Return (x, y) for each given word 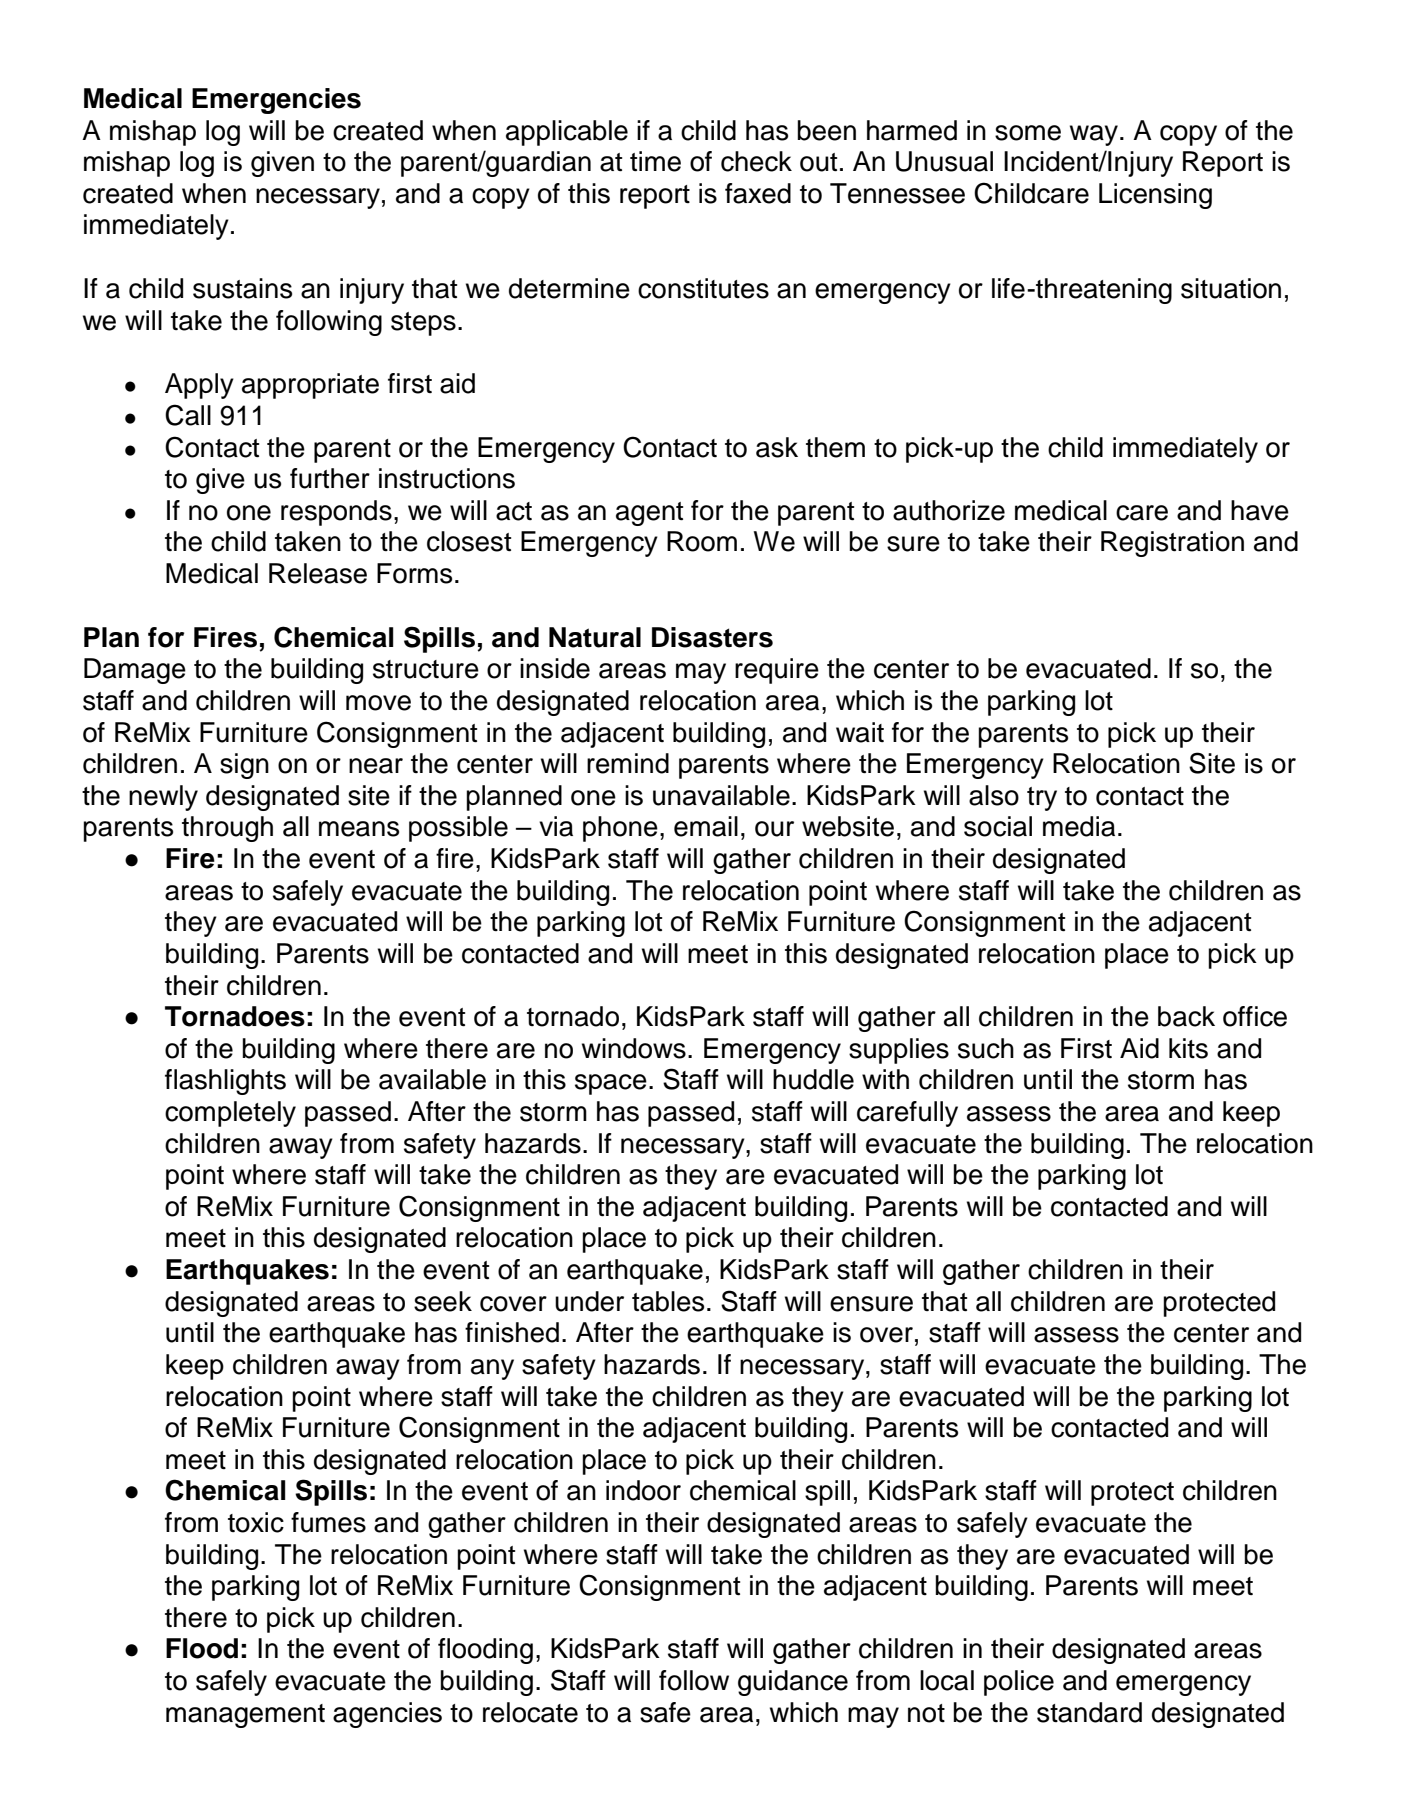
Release (318, 573)
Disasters (712, 637)
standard (1089, 1712)
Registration (1172, 544)
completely (230, 1114)
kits (1188, 1048)
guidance (793, 1683)
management (245, 1716)
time (655, 161)
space (611, 1084)
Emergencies (276, 101)
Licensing (1155, 196)
